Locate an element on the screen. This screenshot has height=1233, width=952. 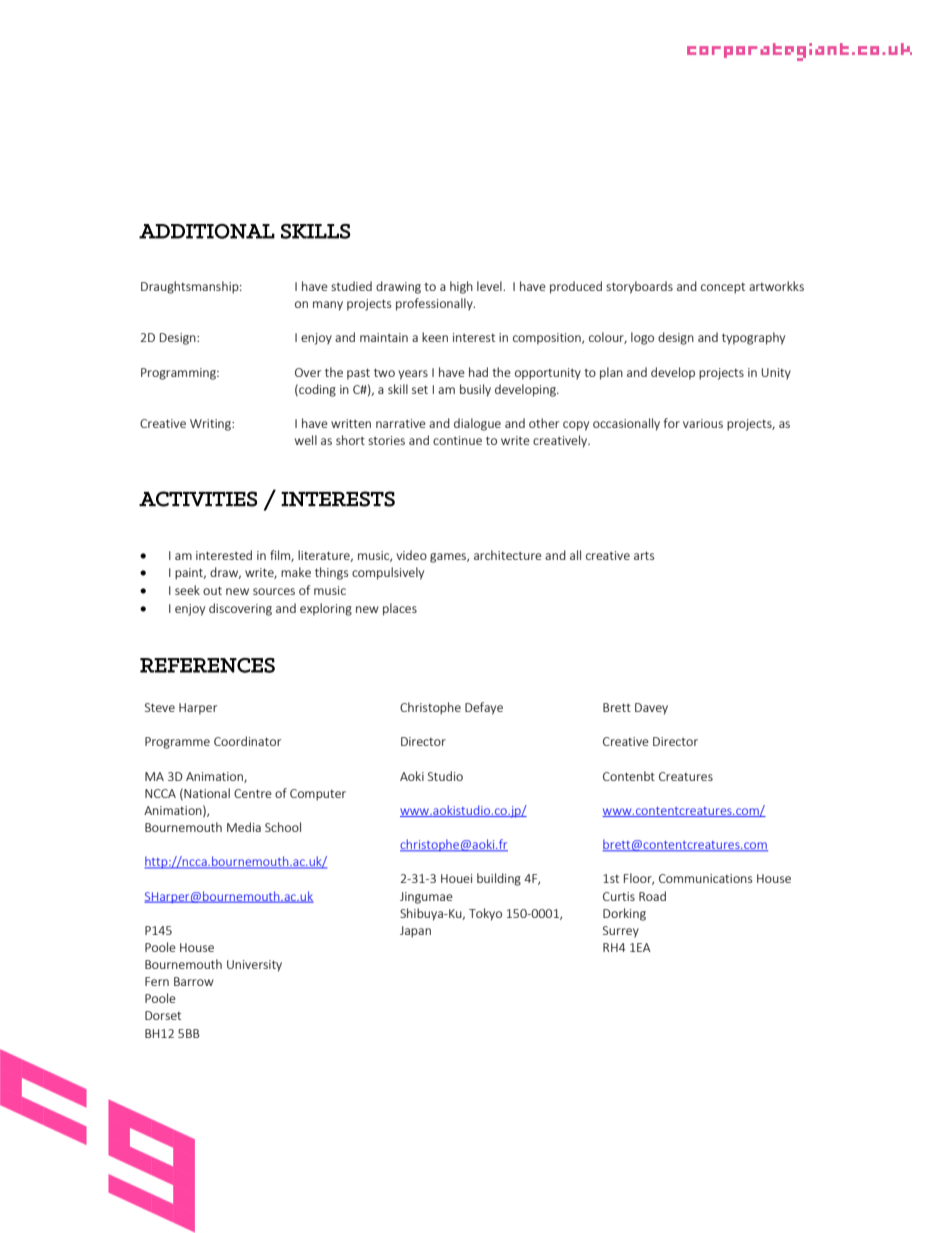
well is located at coordinates (306, 440).
